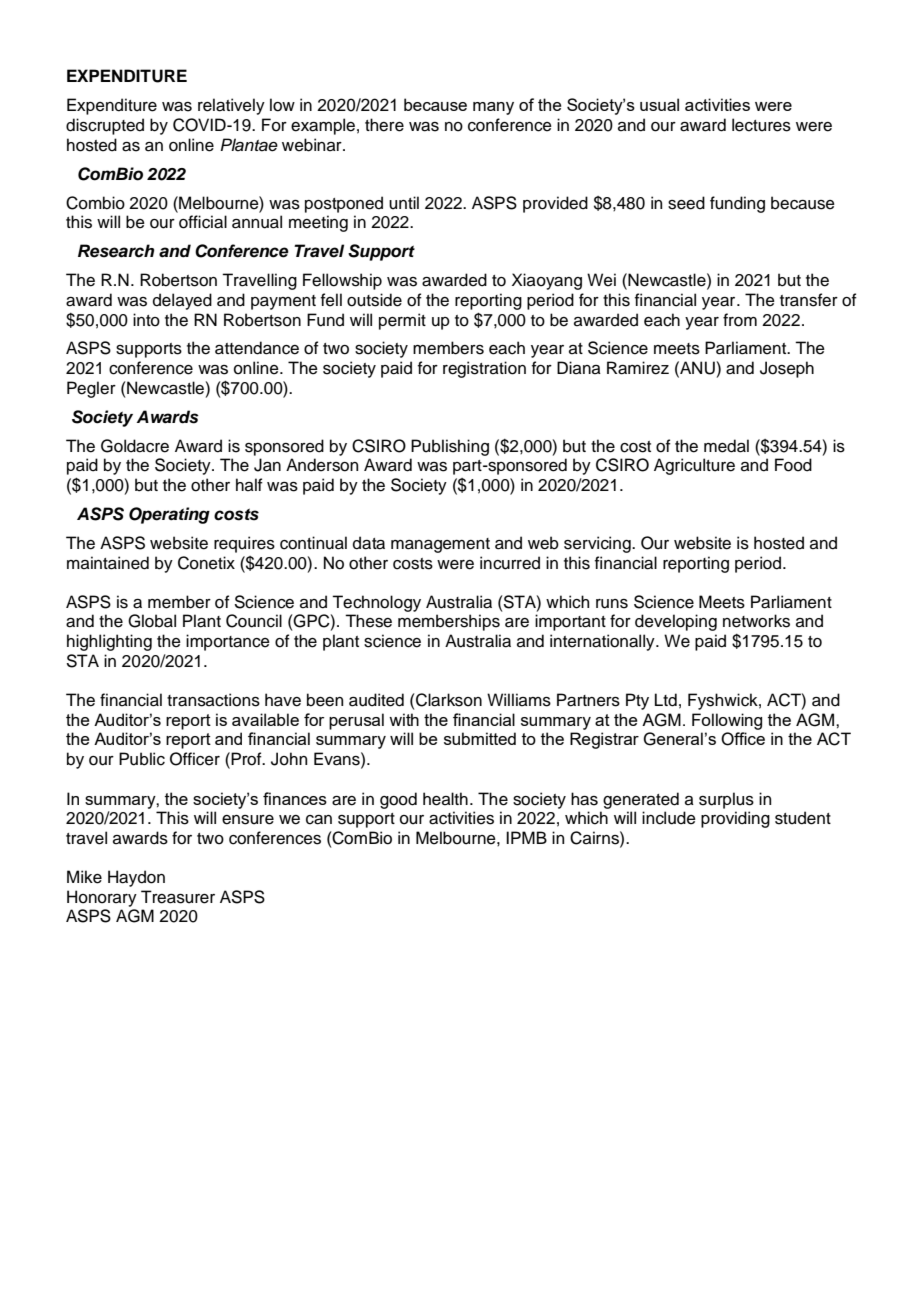 This screenshot has width=924, height=1308. Describe the element at coordinates (445, 799) in the screenshot. I see `health` at that location.
